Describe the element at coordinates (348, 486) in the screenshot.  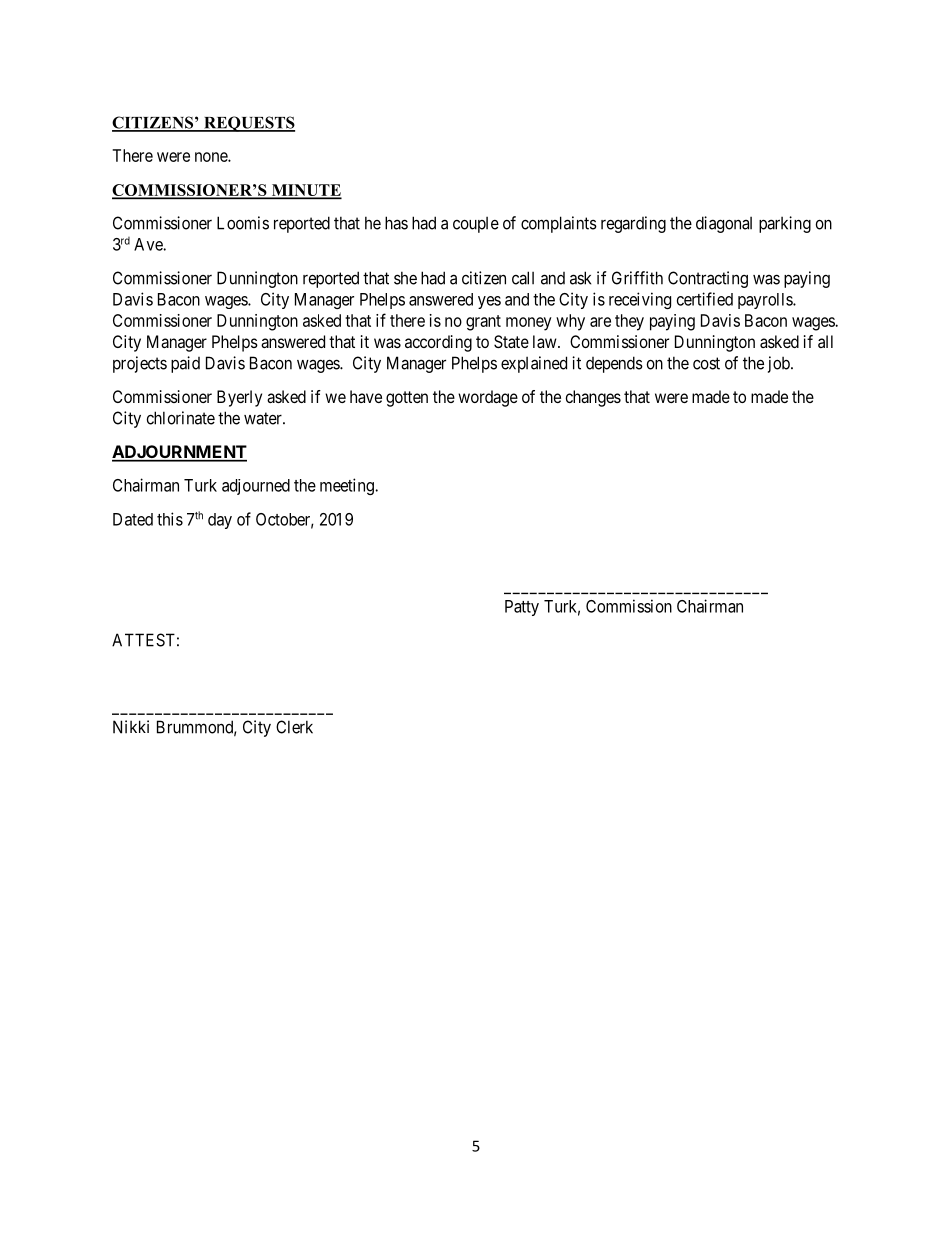
I see `meeting` at that location.
